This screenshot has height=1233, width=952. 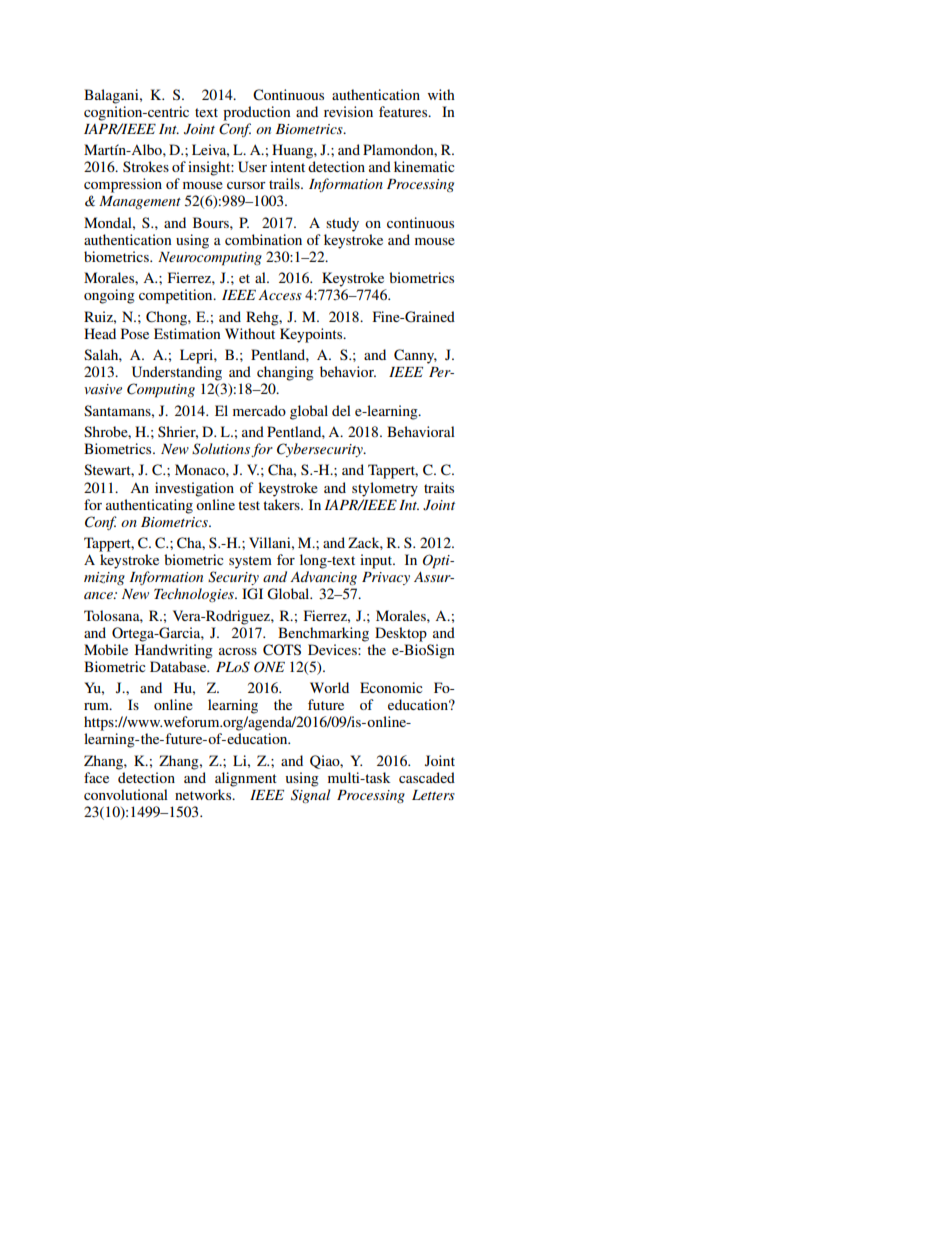 What do you see at coordinates (252, 594) in the screenshot?
I see `IGI` at bounding box center [252, 594].
